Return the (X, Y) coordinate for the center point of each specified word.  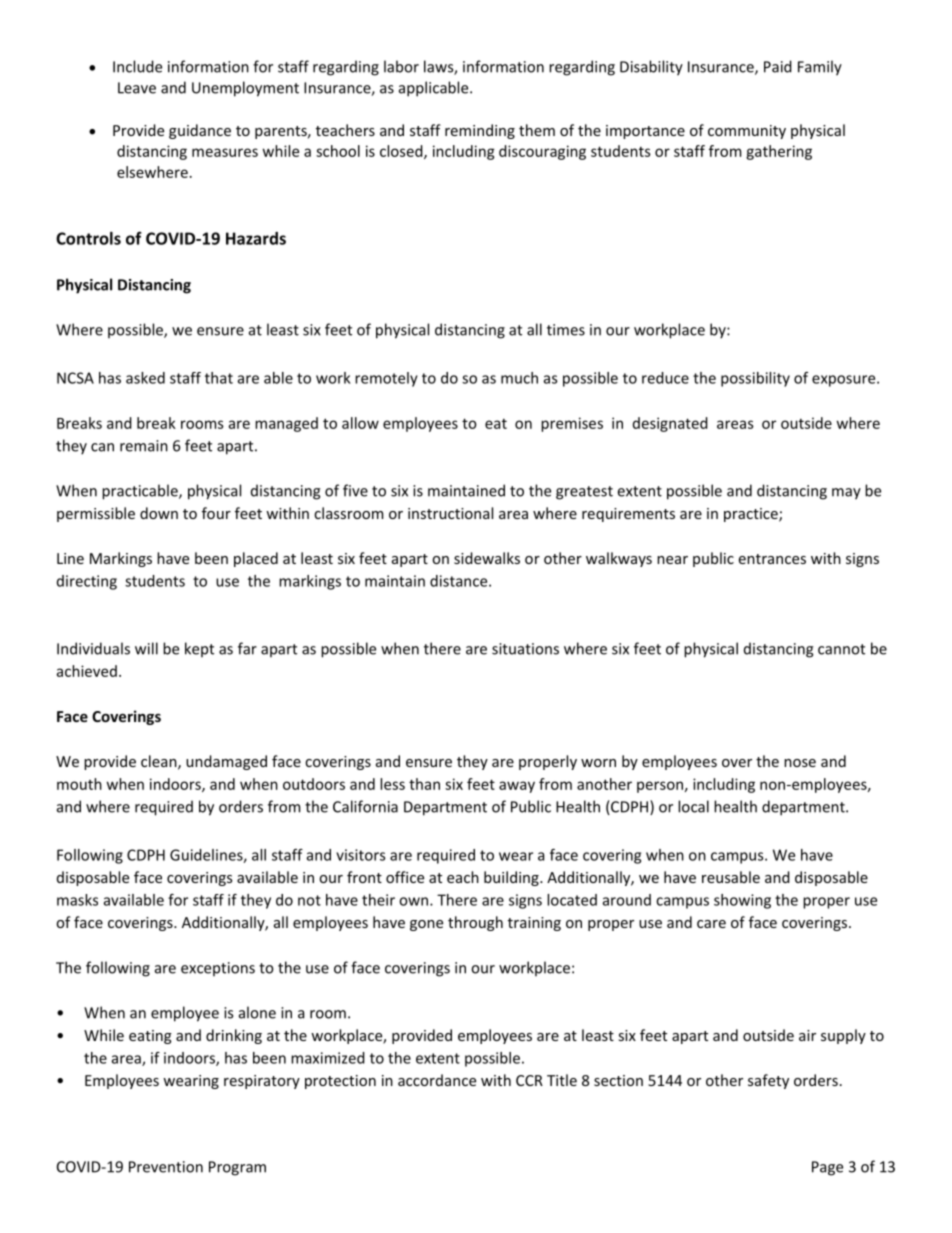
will (146, 648)
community (747, 132)
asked (145, 378)
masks (77, 900)
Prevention (166, 1167)
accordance (437, 1080)
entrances (772, 559)
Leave (137, 88)
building (512, 878)
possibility (755, 379)
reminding (480, 131)
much (519, 378)
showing (742, 901)
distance (460, 581)
